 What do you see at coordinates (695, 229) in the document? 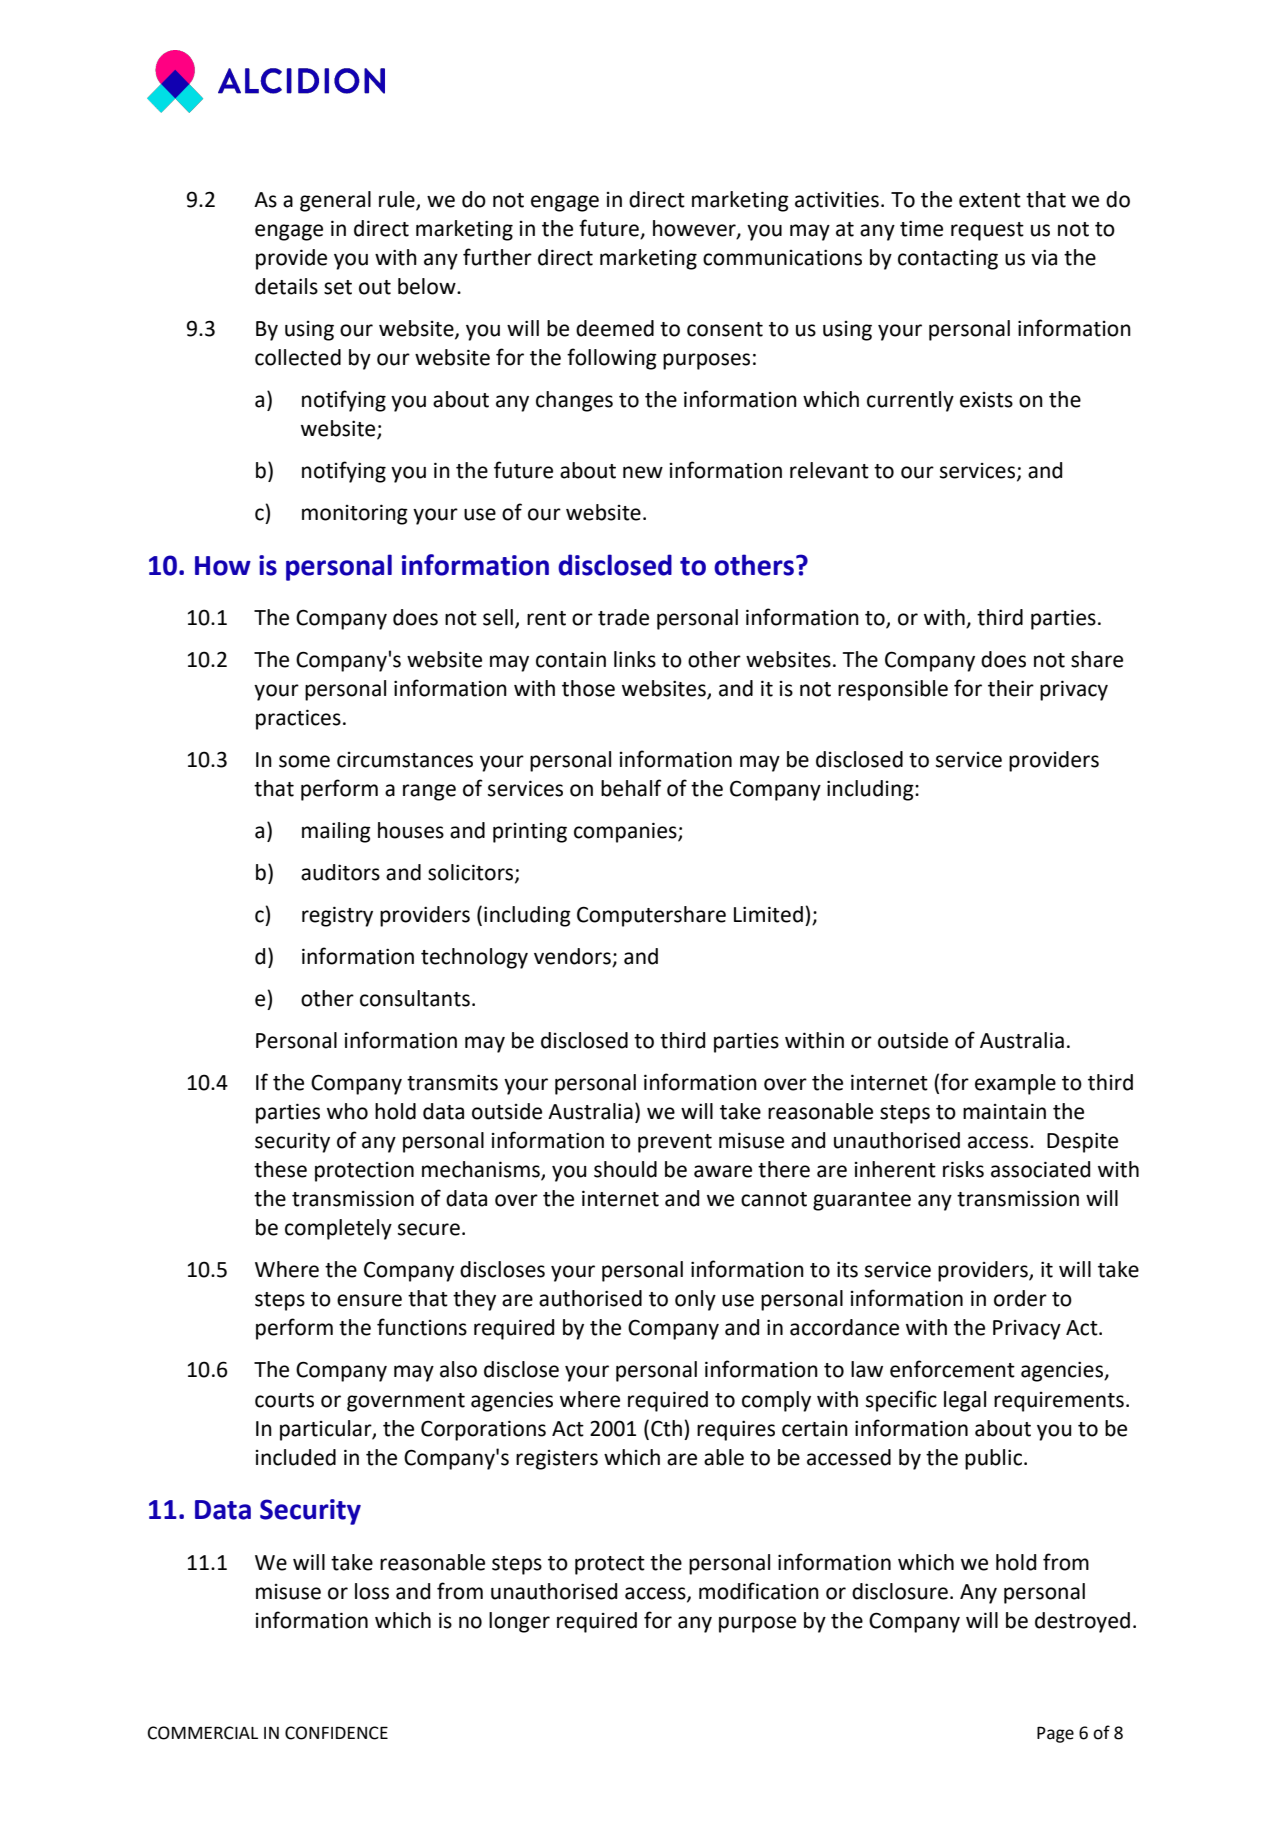
I see `however` at bounding box center [695, 229].
